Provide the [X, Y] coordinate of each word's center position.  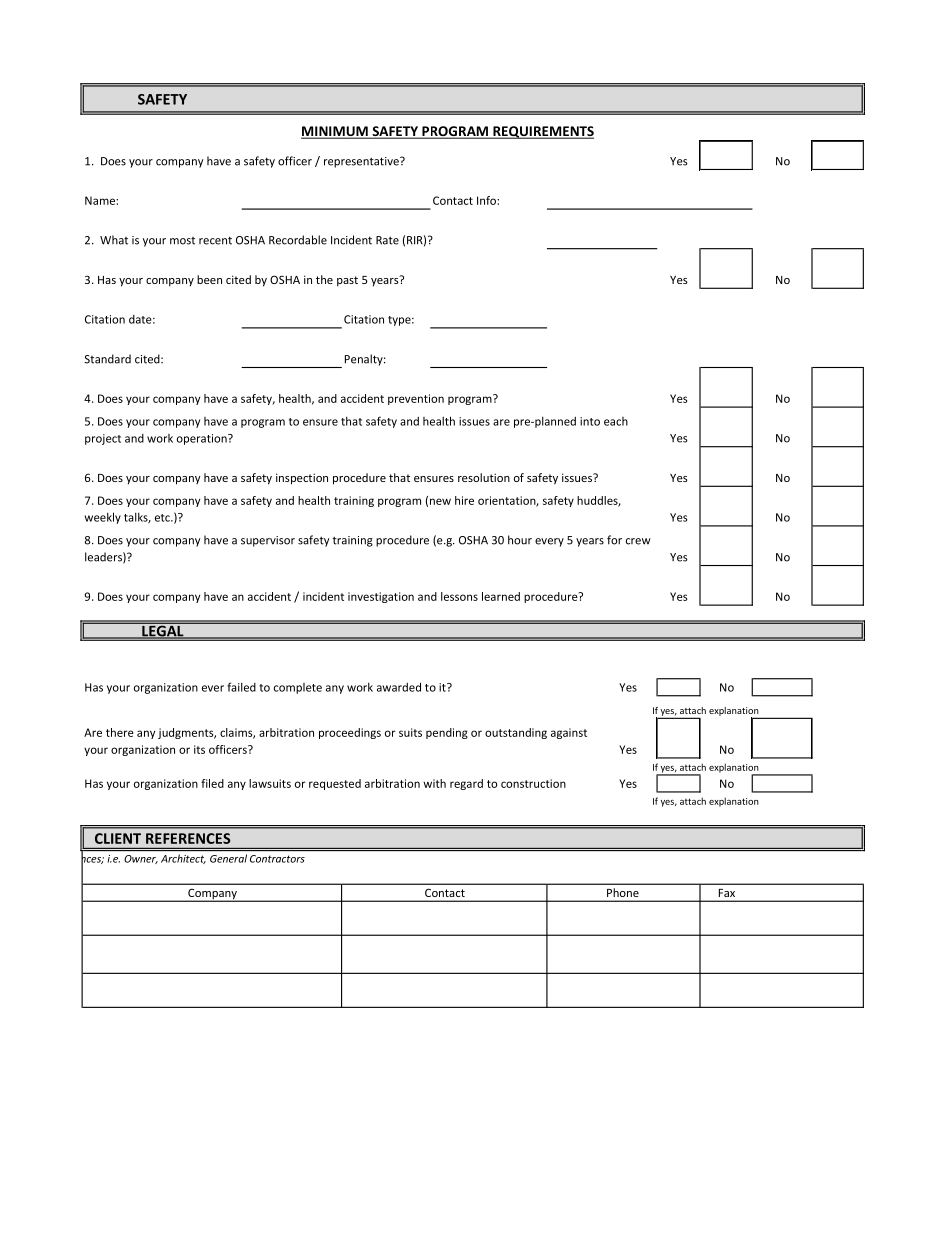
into [590, 421]
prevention [416, 399]
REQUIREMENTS [542, 132]
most [182, 241]
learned [501, 596]
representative [362, 162]
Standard [107, 359]
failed [241, 687]
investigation [381, 597]
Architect [183, 859]
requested [335, 784]
